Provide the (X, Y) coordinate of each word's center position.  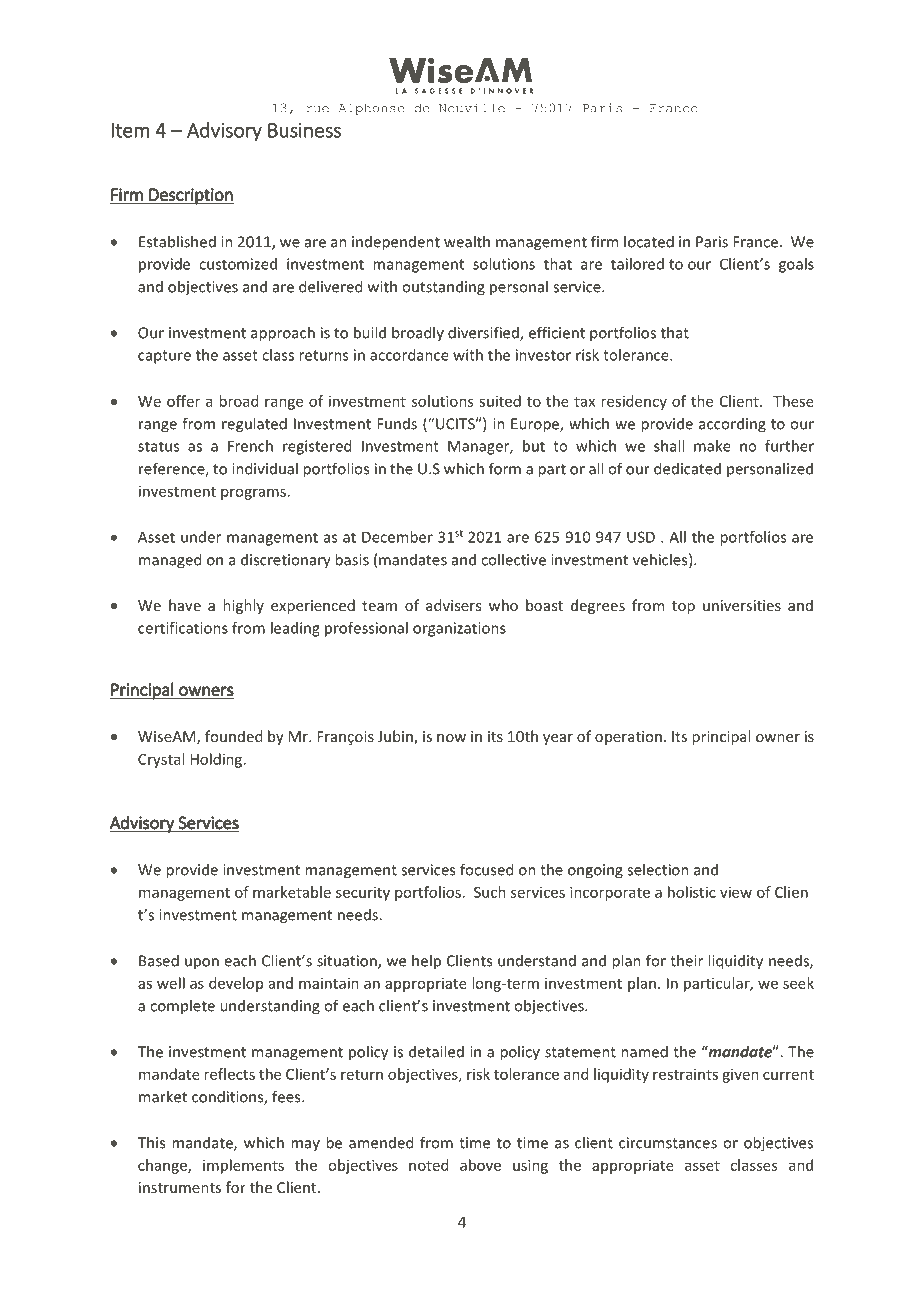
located (649, 241)
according (732, 425)
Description (190, 196)
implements (243, 1166)
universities (742, 605)
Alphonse (371, 109)
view (736, 892)
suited (500, 401)
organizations (459, 629)
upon (202, 964)
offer (183, 401)
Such (490, 892)
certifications (183, 628)
